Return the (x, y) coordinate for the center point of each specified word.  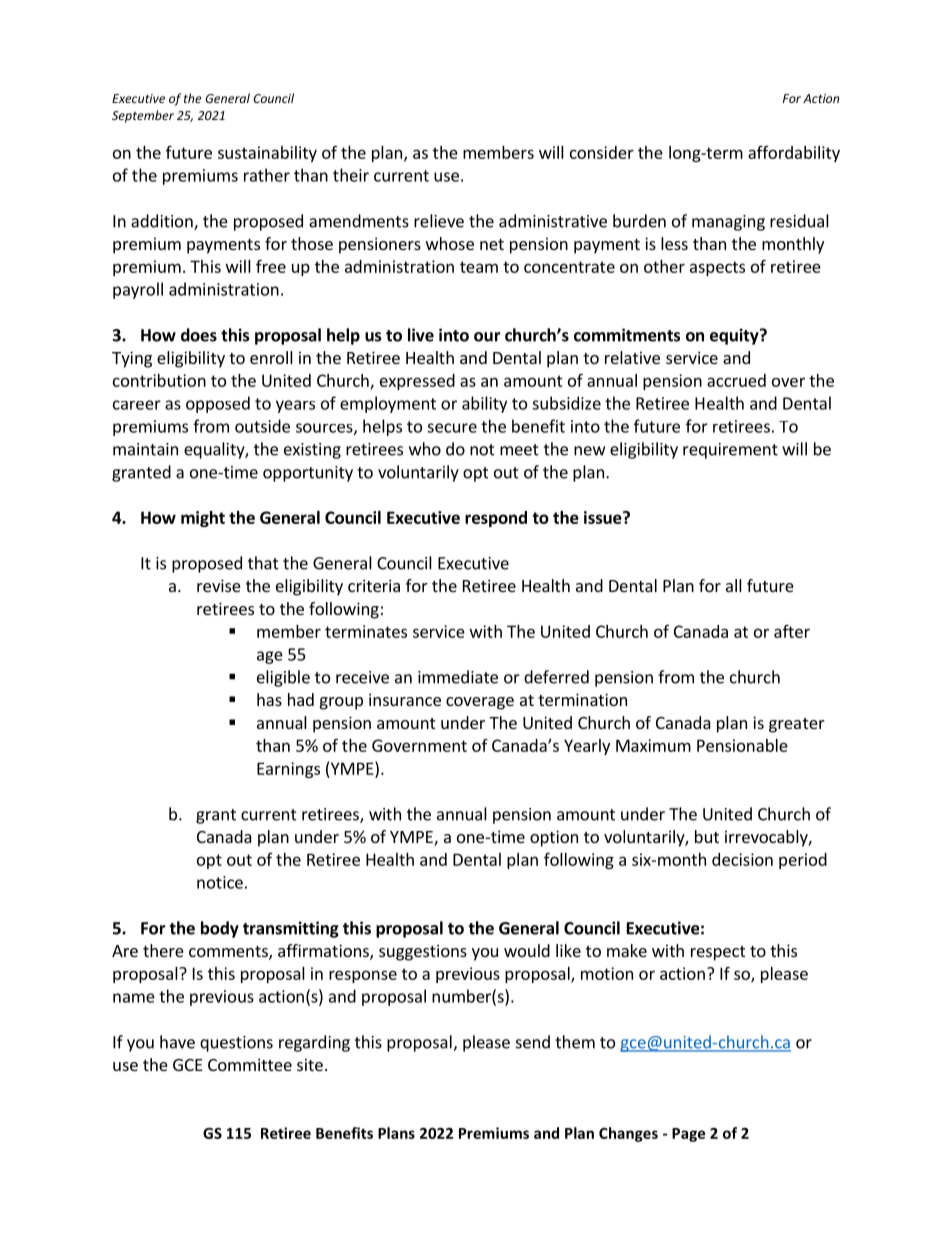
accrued (736, 380)
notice (220, 882)
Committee (250, 1064)
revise (219, 585)
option (554, 838)
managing (728, 223)
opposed (218, 404)
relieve (439, 221)
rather (267, 175)
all (734, 585)
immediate (458, 677)
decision (742, 859)
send (533, 1042)
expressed (417, 382)
